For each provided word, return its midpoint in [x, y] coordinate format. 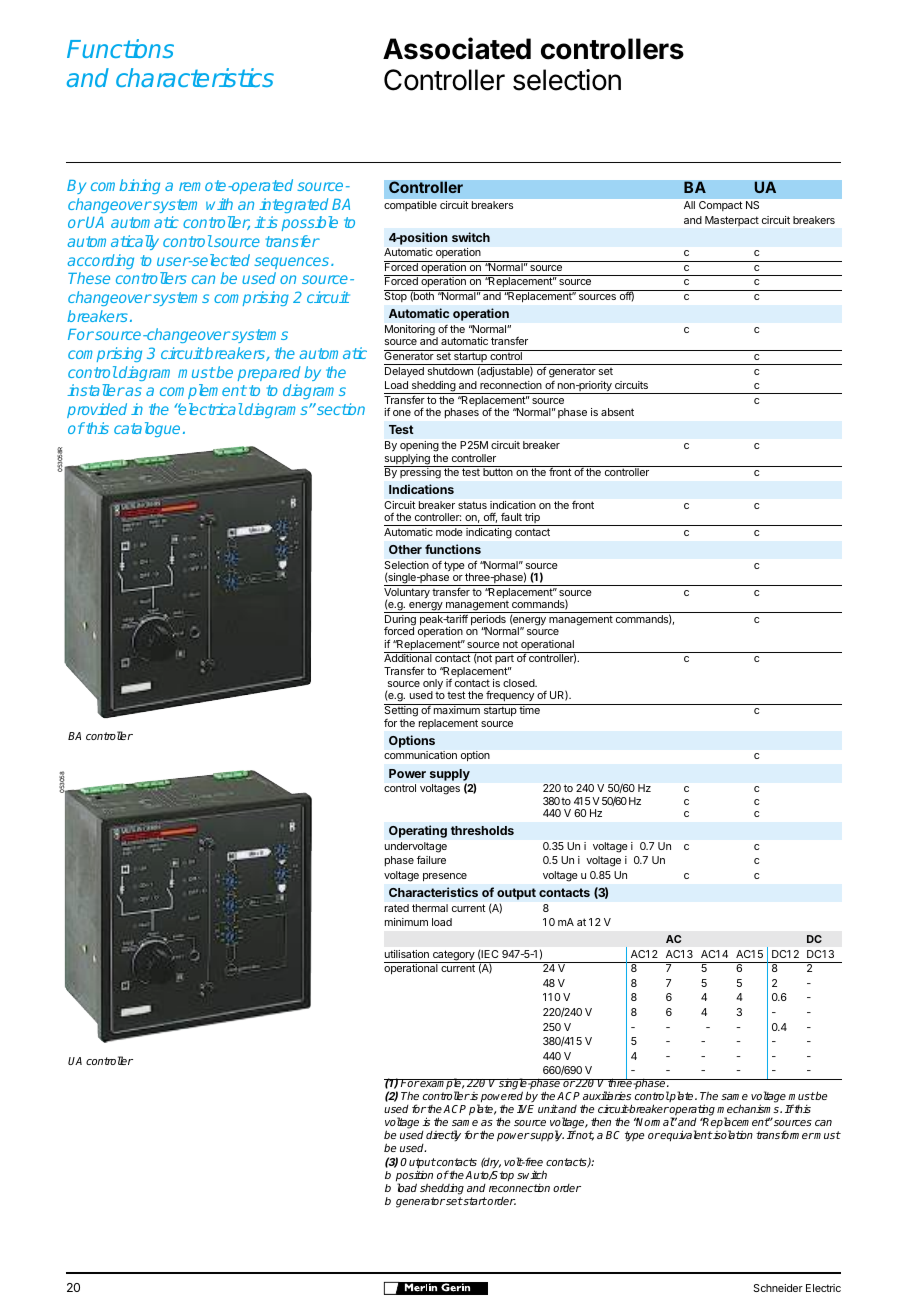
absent [617, 412]
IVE [525, 1109]
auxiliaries [607, 1095]
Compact [720, 206]
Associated [457, 48]
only [433, 685]
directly [443, 1136]
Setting [402, 712]
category [454, 956]
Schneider [778, 1288]
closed [520, 683]
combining [125, 186]
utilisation [407, 954]
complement [203, 391]
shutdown [450, 371]
